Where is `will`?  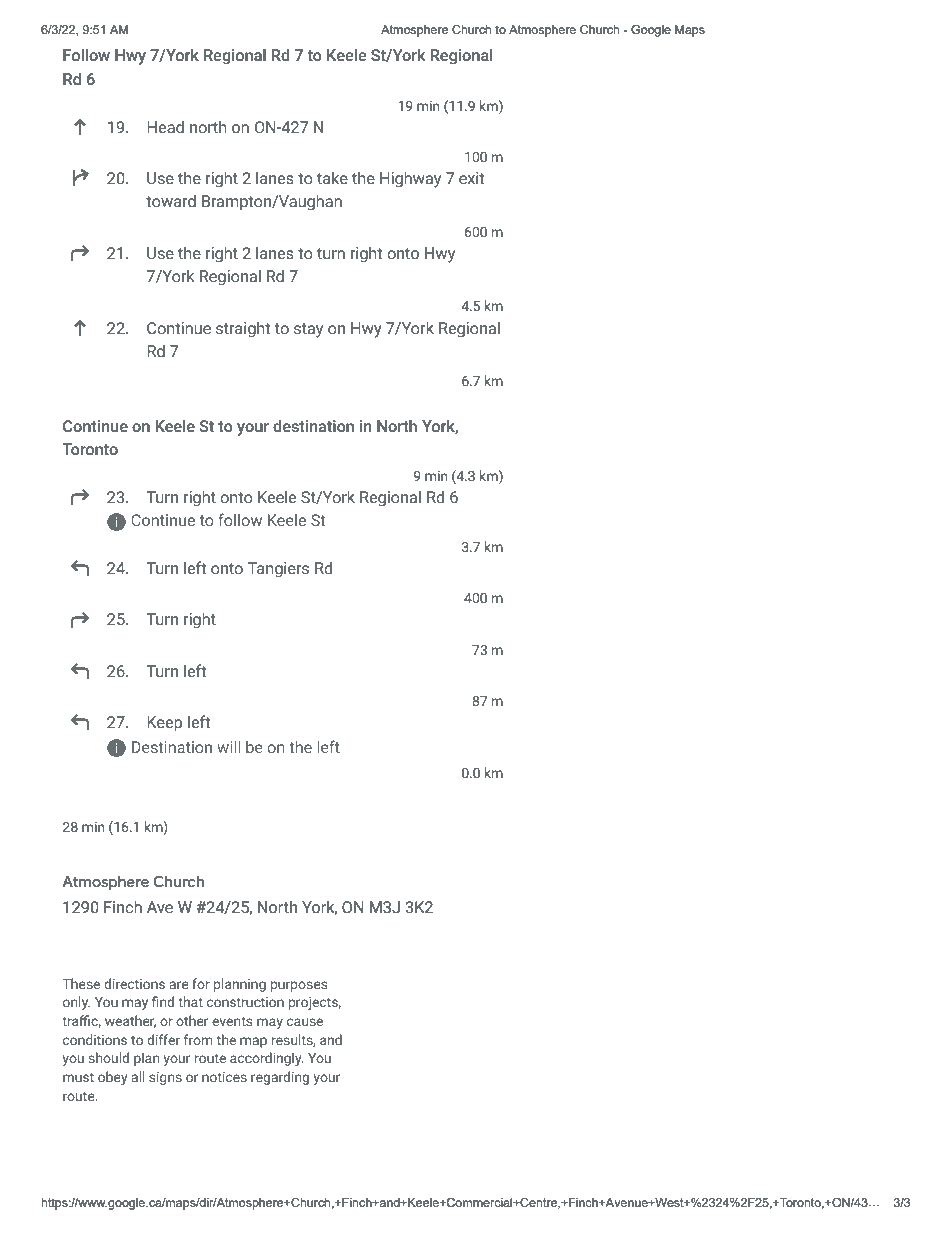
will is located at coordinates (228, 747).
